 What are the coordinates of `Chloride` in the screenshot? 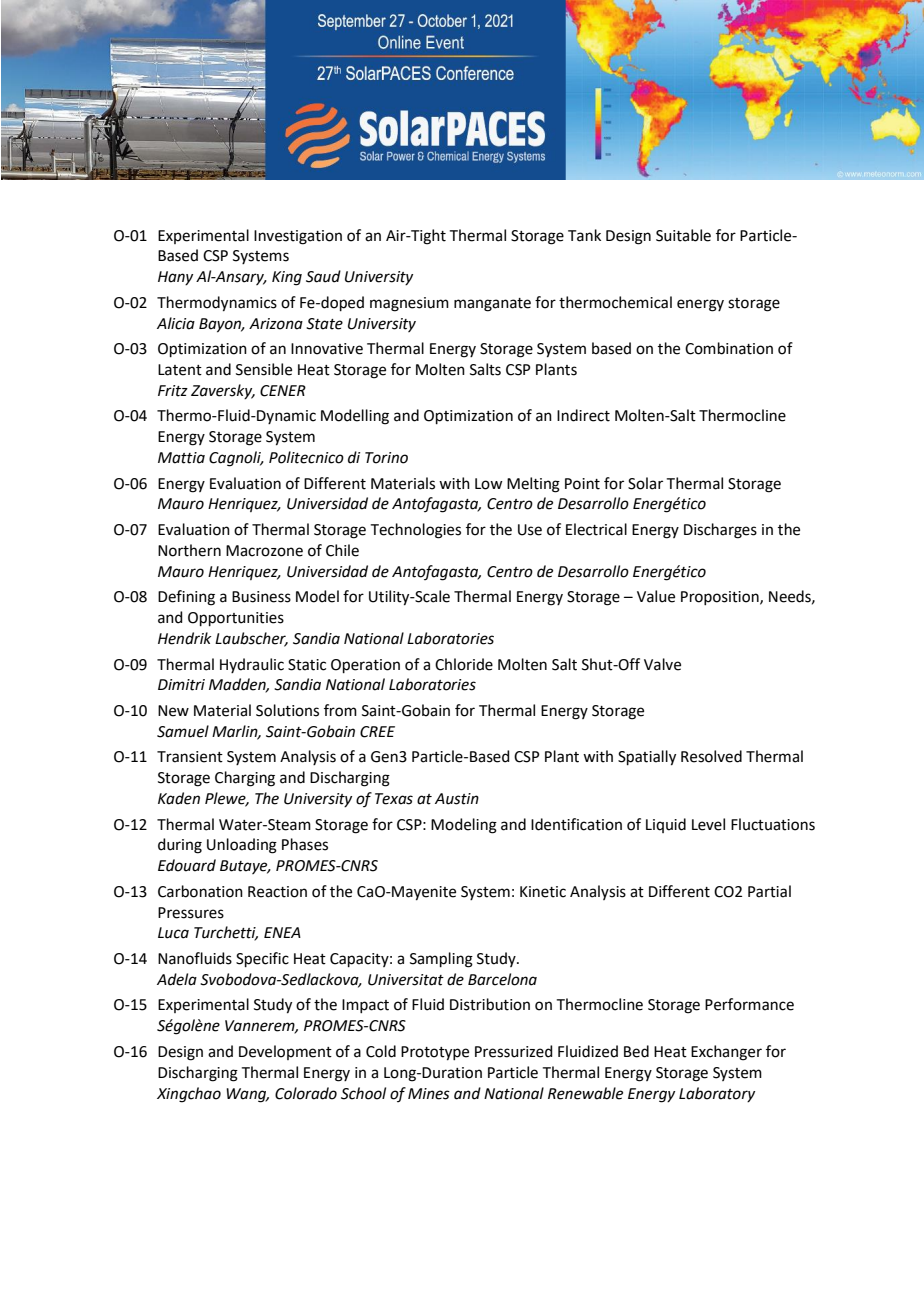 It's located at (464, 664).
